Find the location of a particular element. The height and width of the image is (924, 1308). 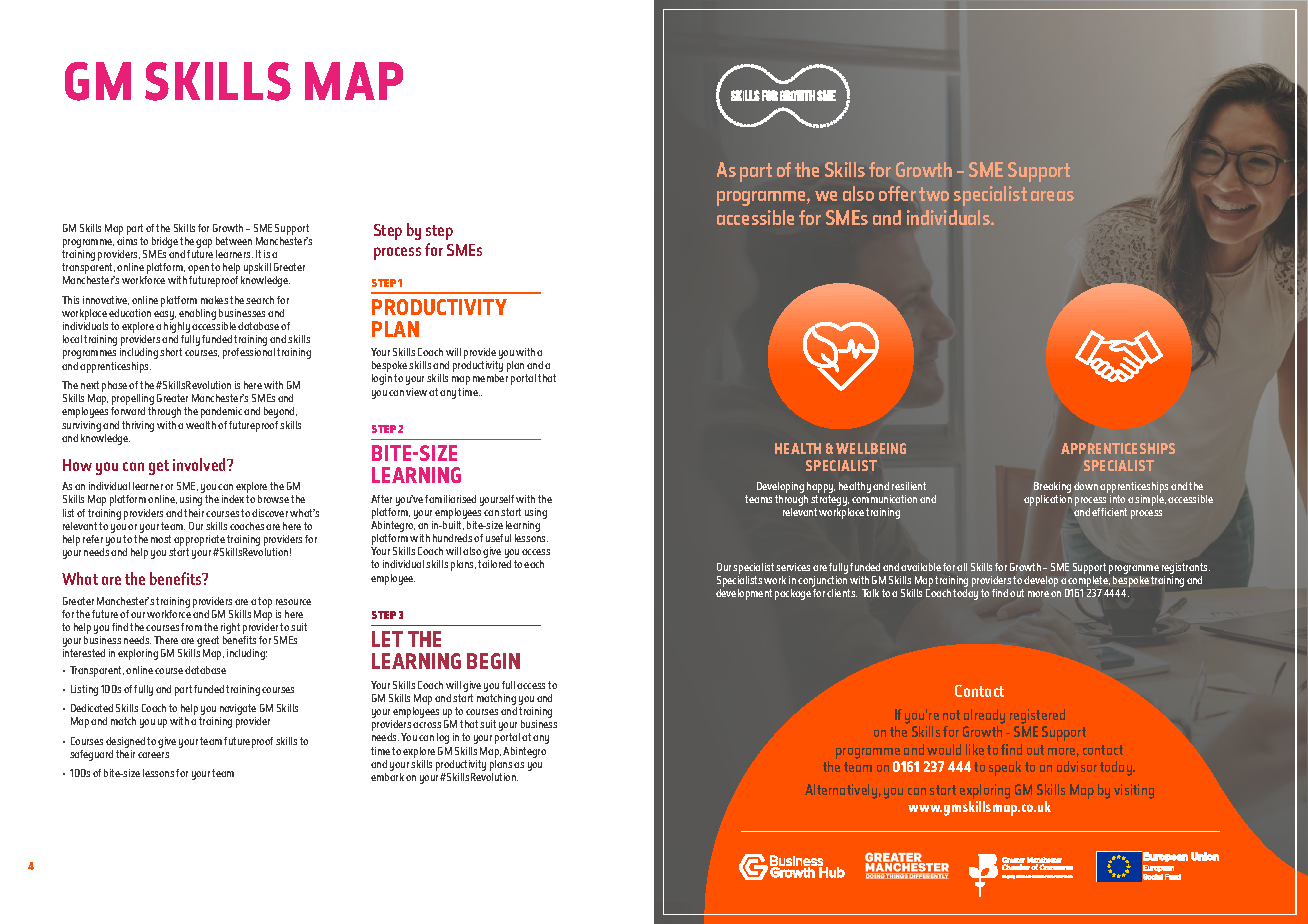

complete is located at coordinates (1088, 583).
